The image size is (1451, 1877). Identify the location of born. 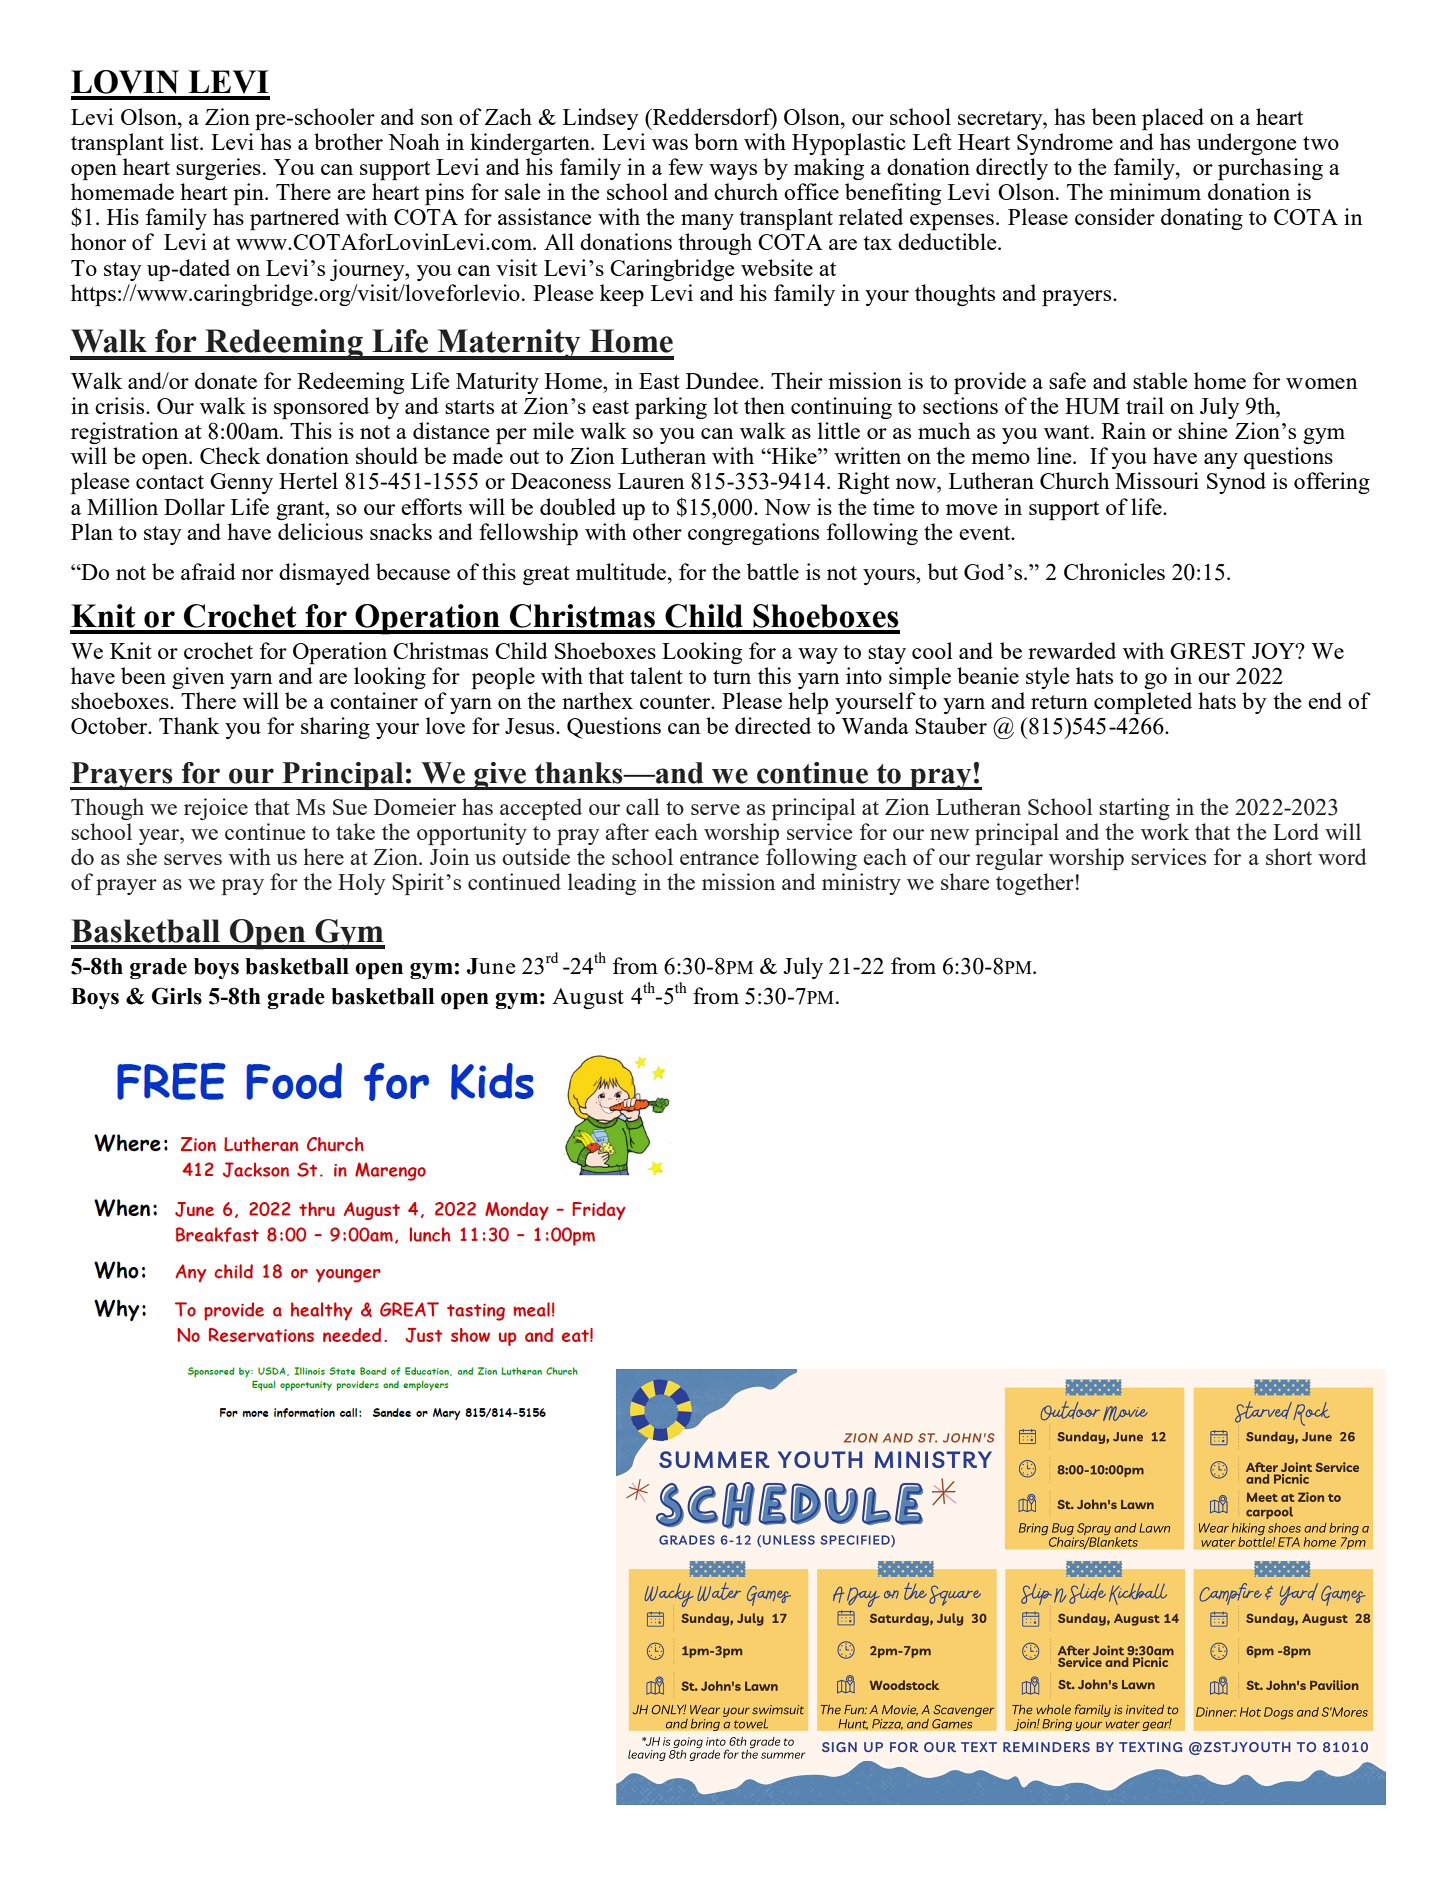
(716, 141).
